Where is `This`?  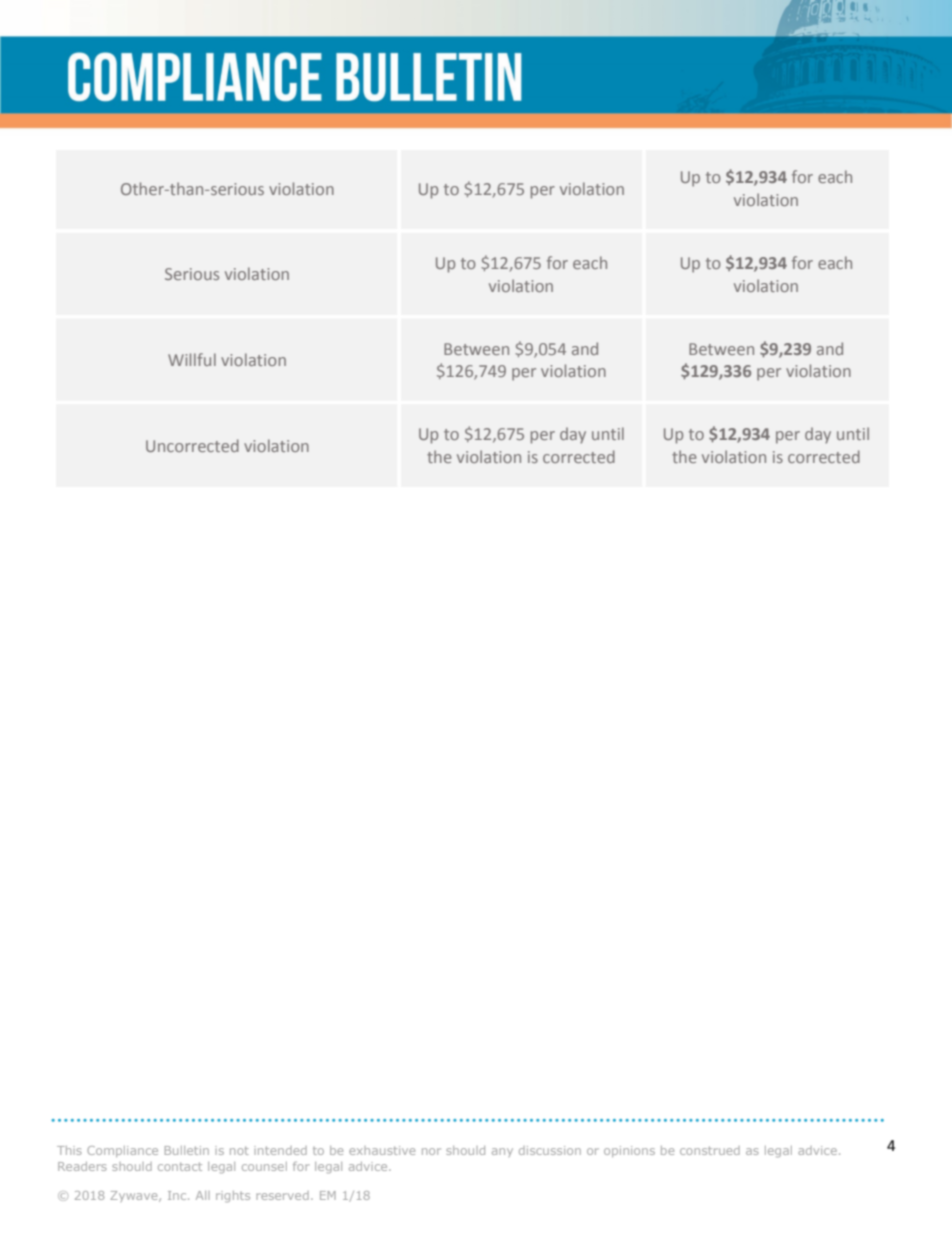
This is located at coordinates (69, 1150).
